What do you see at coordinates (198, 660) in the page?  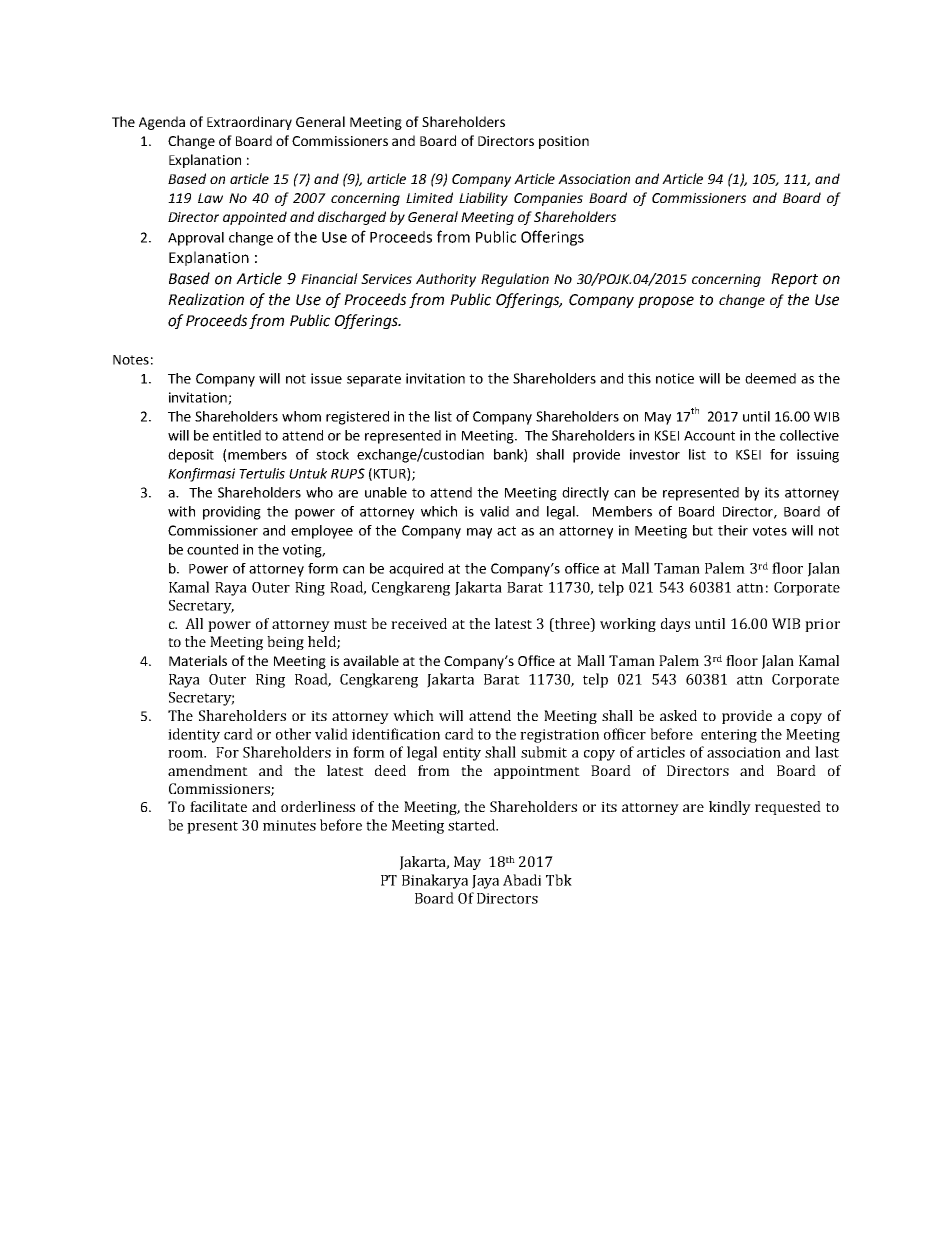 I see `Materials` at bounding box center [198, 660].
